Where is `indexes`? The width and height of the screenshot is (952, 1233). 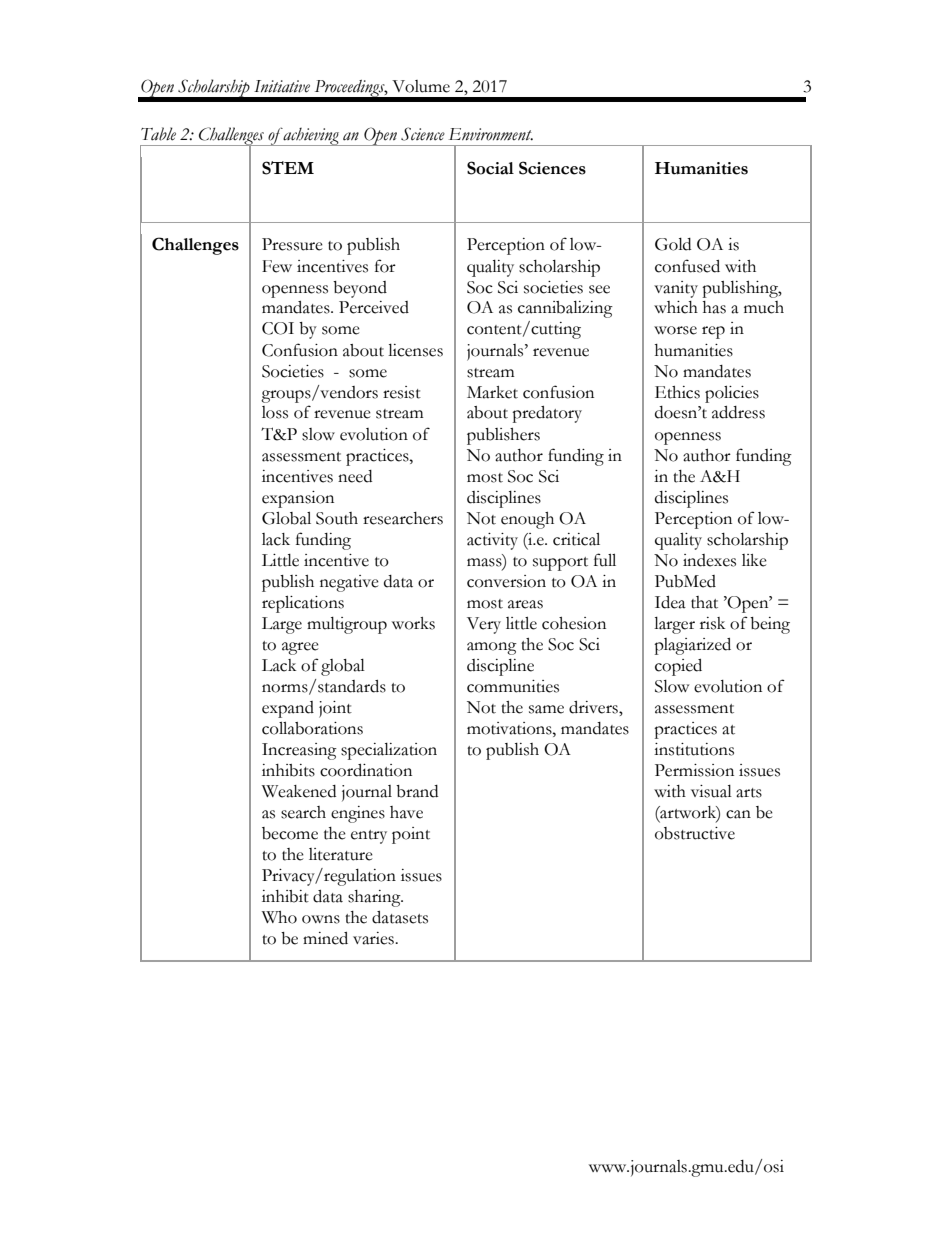
indexes is located at coordinates (709, 560).
